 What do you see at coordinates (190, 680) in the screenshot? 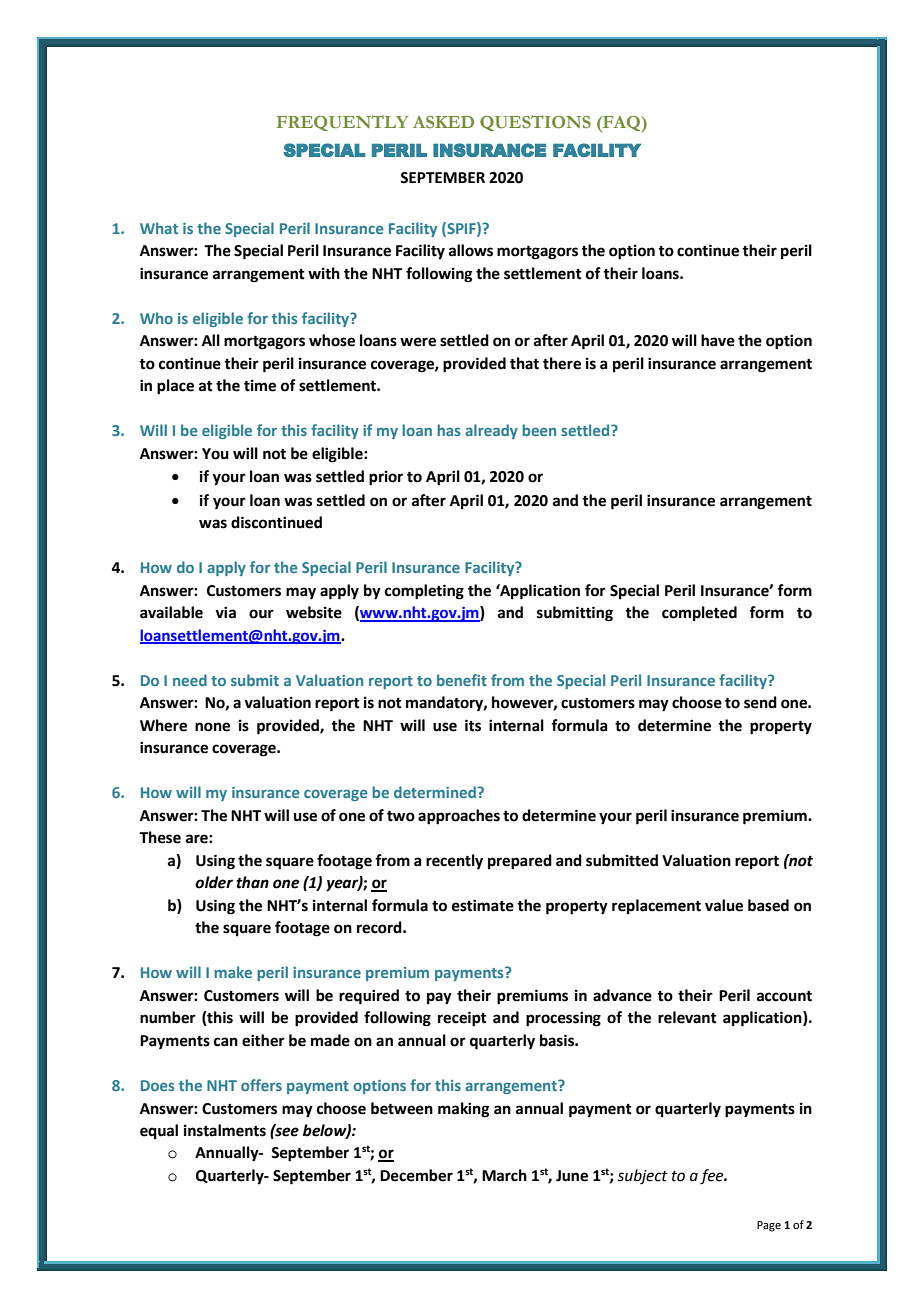
I see `need` at bounding box center [190, 680].
